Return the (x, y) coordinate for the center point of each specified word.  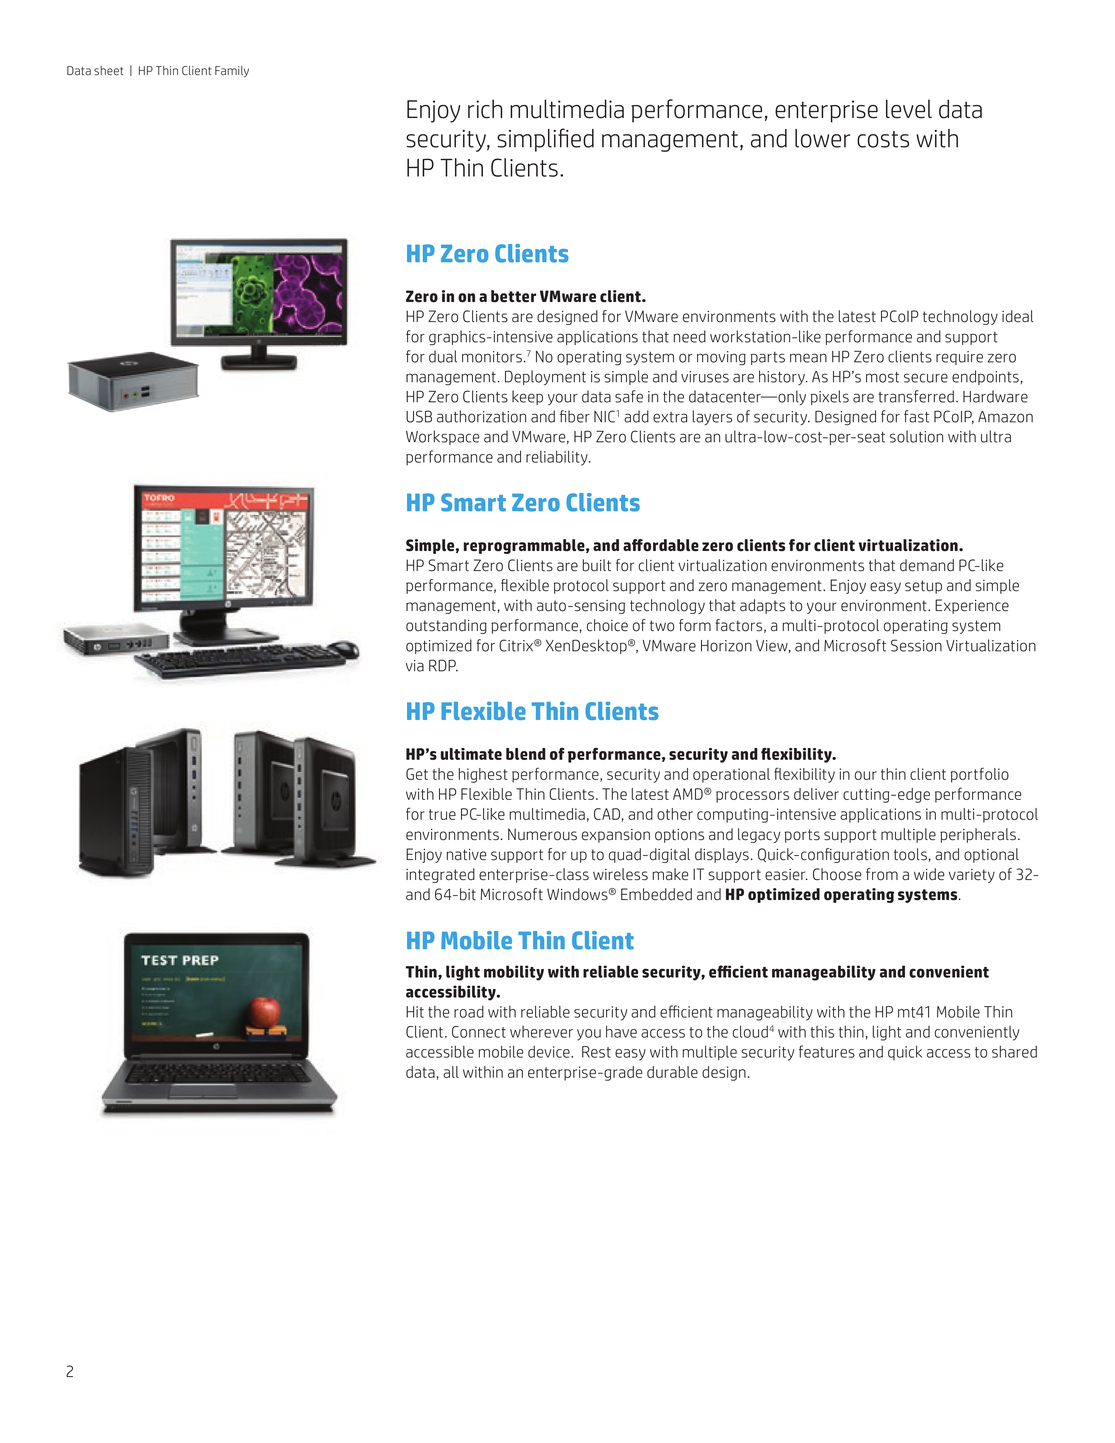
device (550, 1052)
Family (232, 72)
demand (927, 565)
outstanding (446, 626)
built (596, 565)
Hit (415, 1012)
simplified (545, 140)
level (909, 109)
